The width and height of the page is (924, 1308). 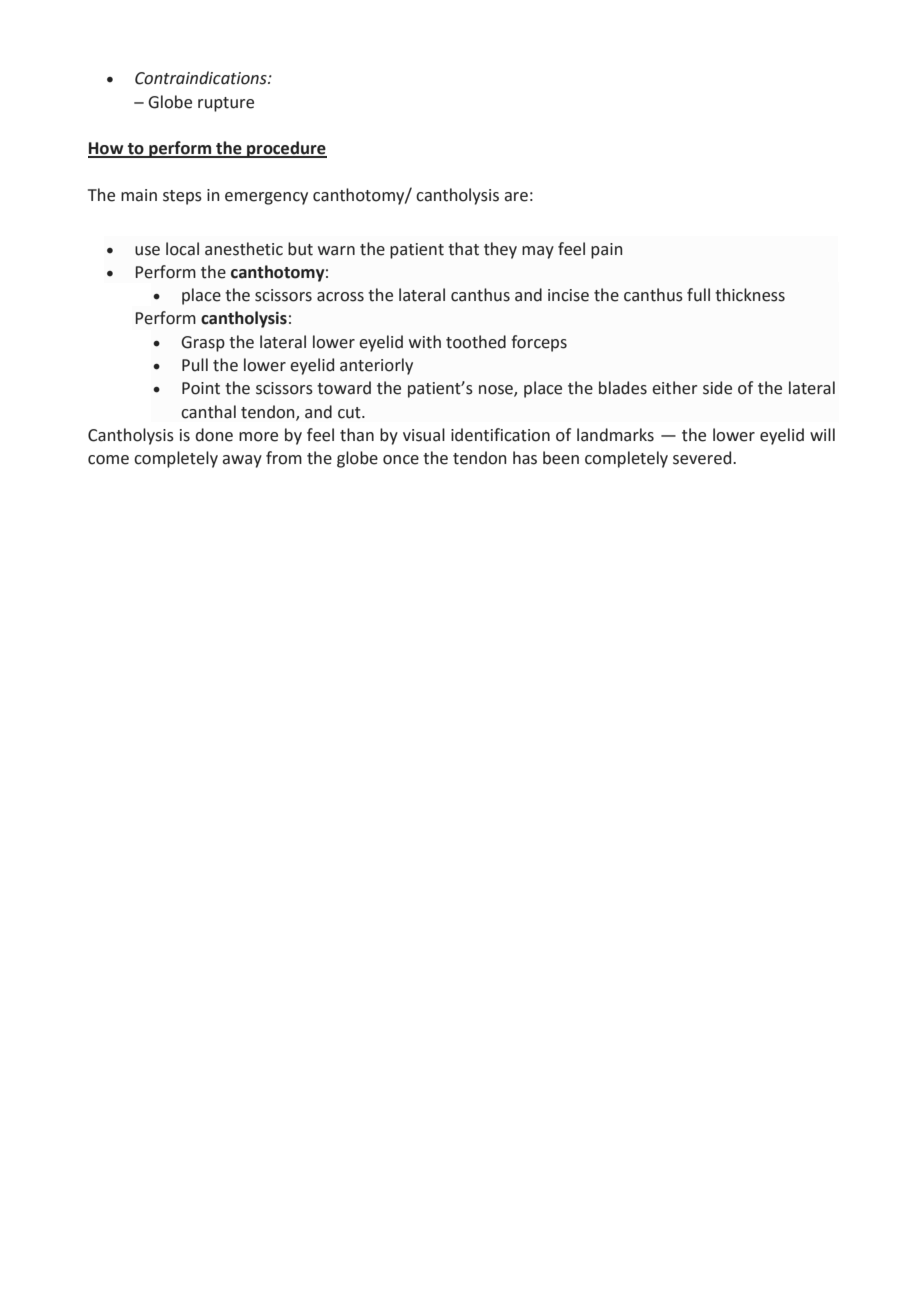 I want to click on side, so click(x=717, y=388).
